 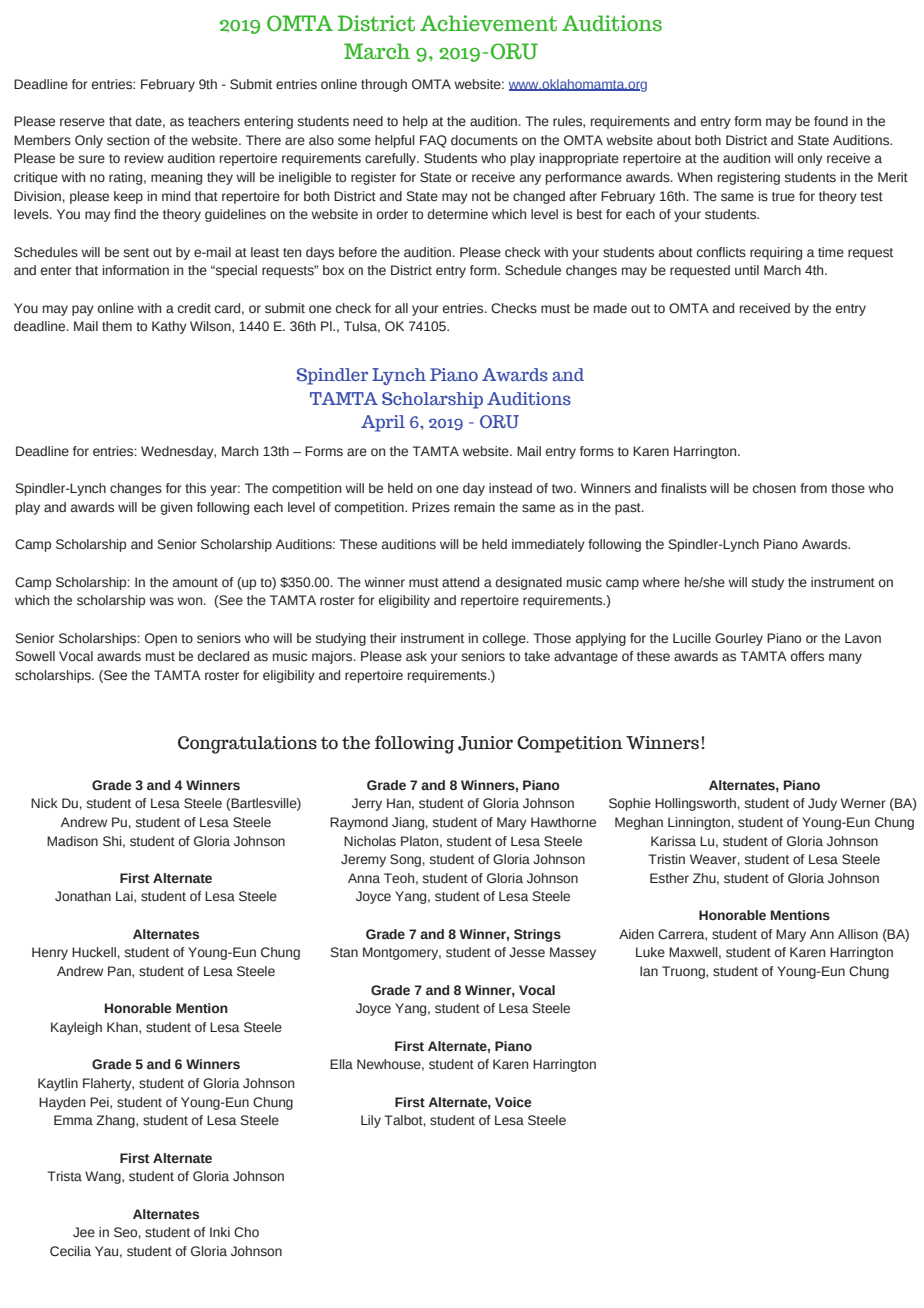 What do you see at coordinates (84, 1232) in the image?
I see `Jee` at bounding box center [84, 1232].
